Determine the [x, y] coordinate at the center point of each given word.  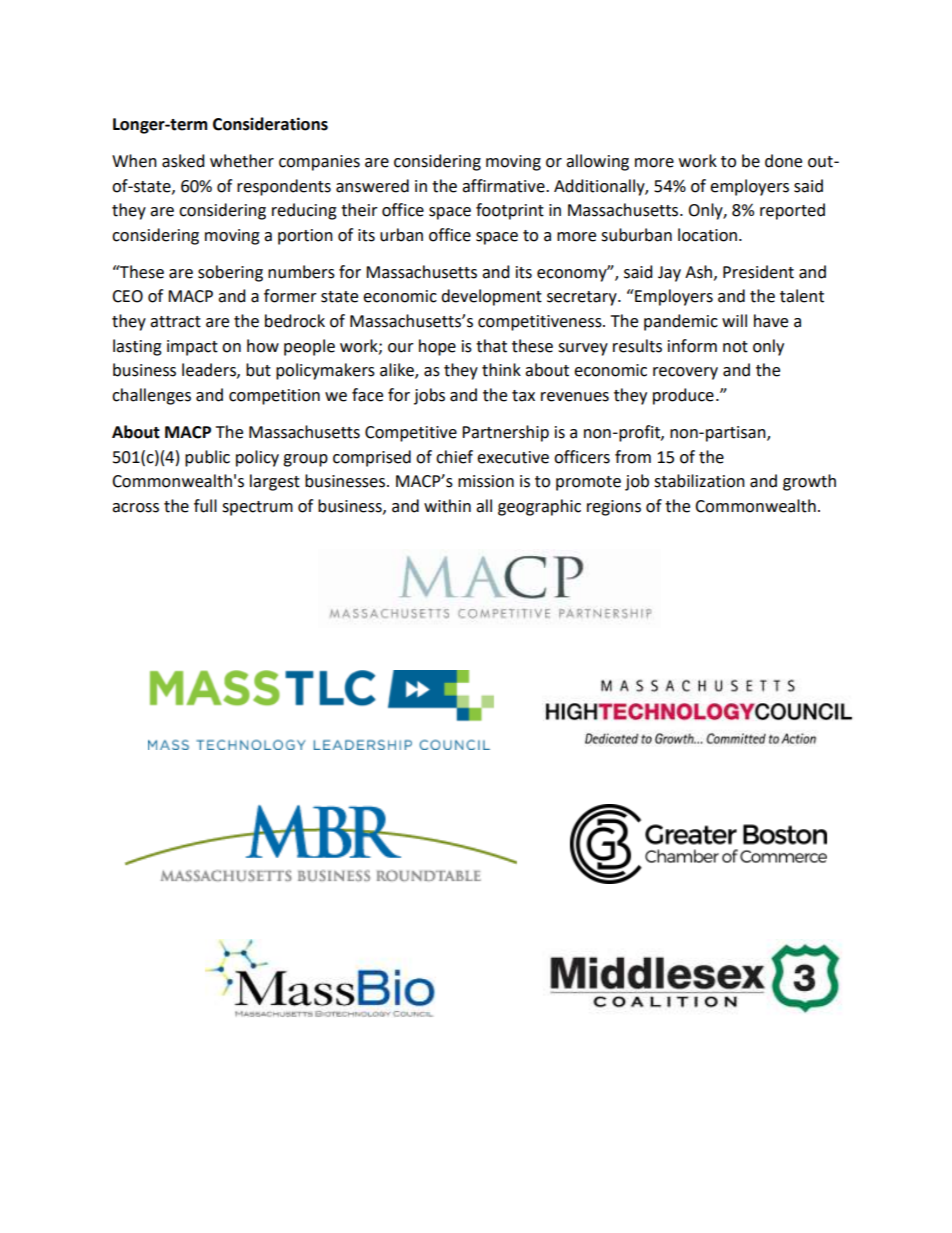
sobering [230, 273]
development [491, 297]
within [447, 506]
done [783, 161]
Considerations [270, 124]
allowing [597, 162]
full [205, 506]
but [258, 370]
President [758, 272]
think [501, 370]
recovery [685, 373]
